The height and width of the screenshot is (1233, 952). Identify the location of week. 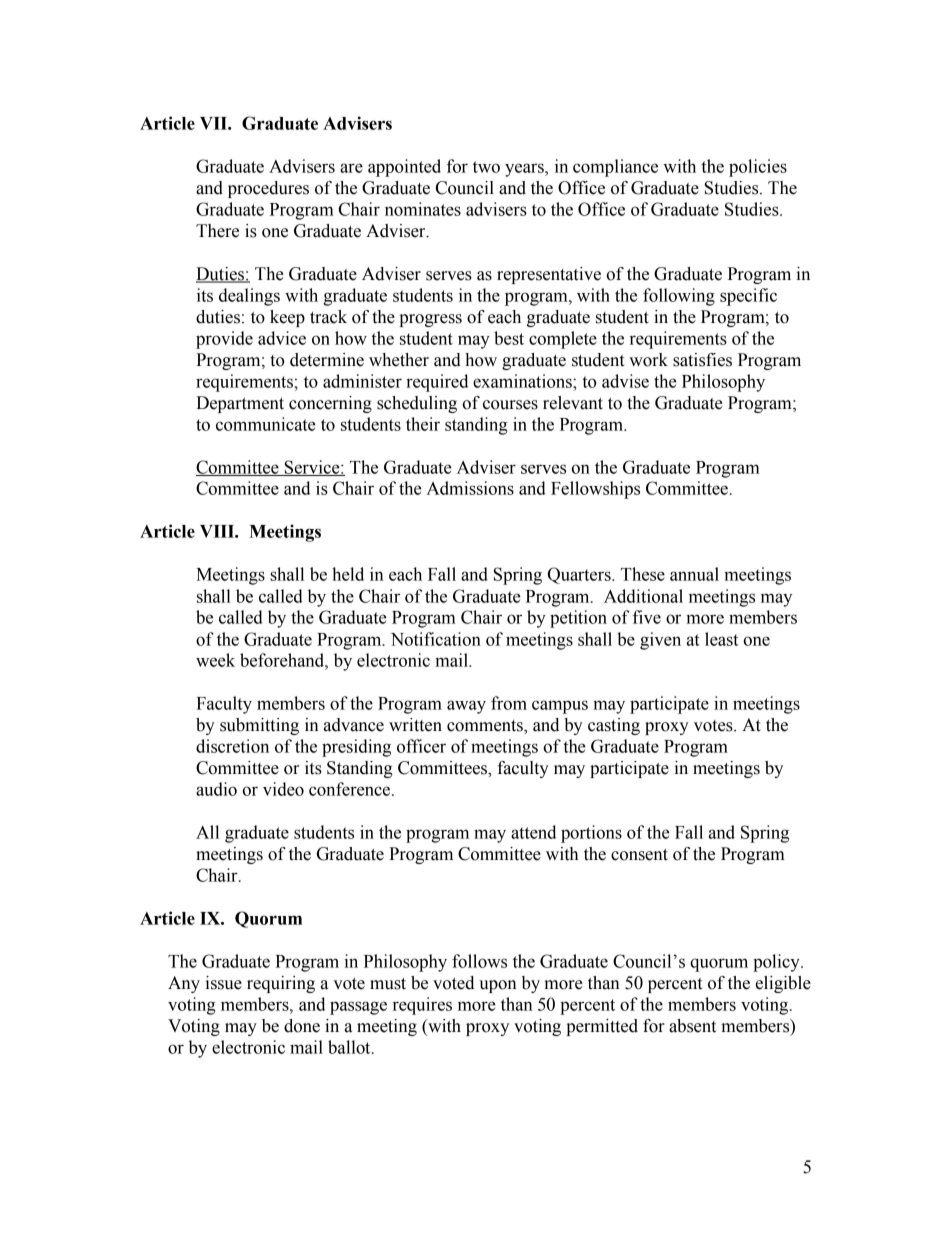
(215, 660).
